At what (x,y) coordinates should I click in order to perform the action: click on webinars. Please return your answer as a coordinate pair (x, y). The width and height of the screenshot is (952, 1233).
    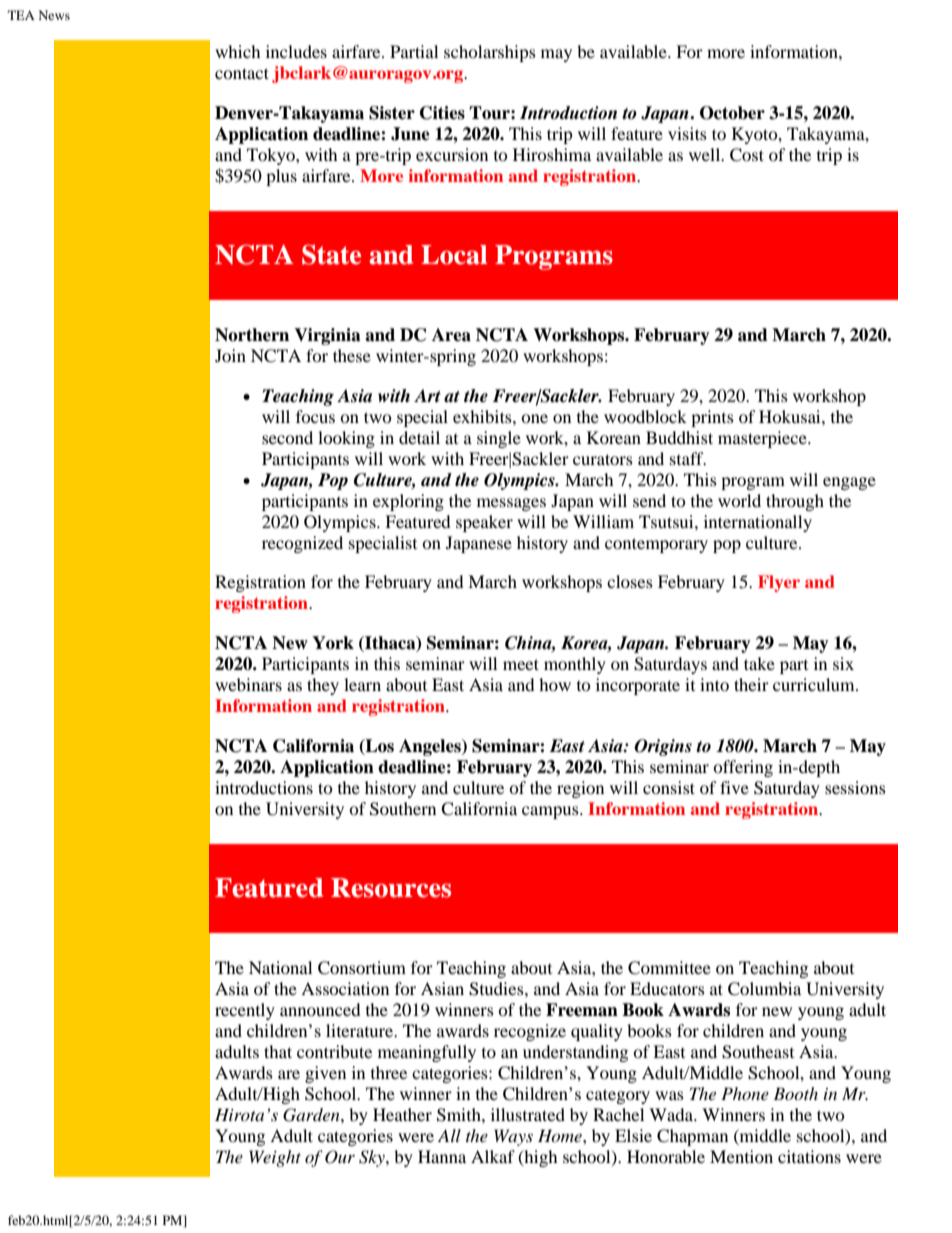
    Looking at the image, I should click on (248, 684).
